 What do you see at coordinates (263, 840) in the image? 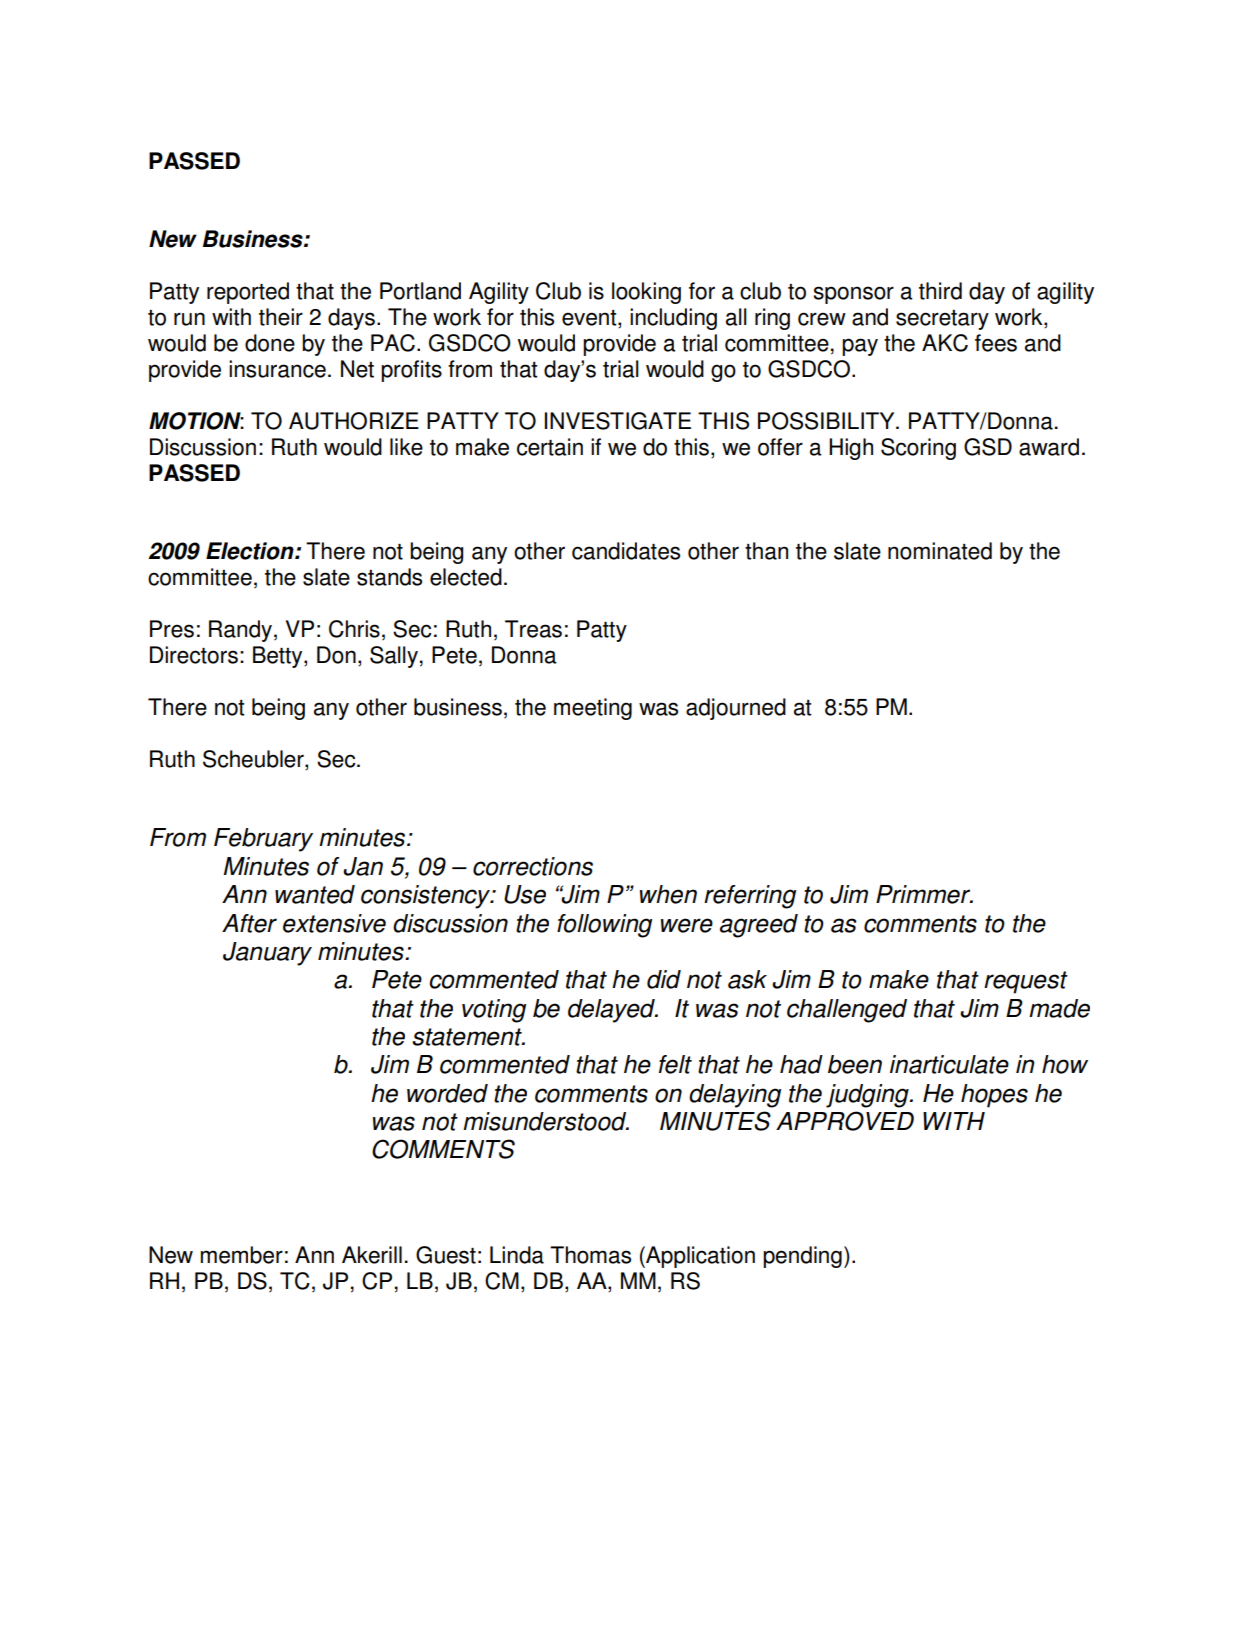
I see `February` at bounding box center [263, 840].
